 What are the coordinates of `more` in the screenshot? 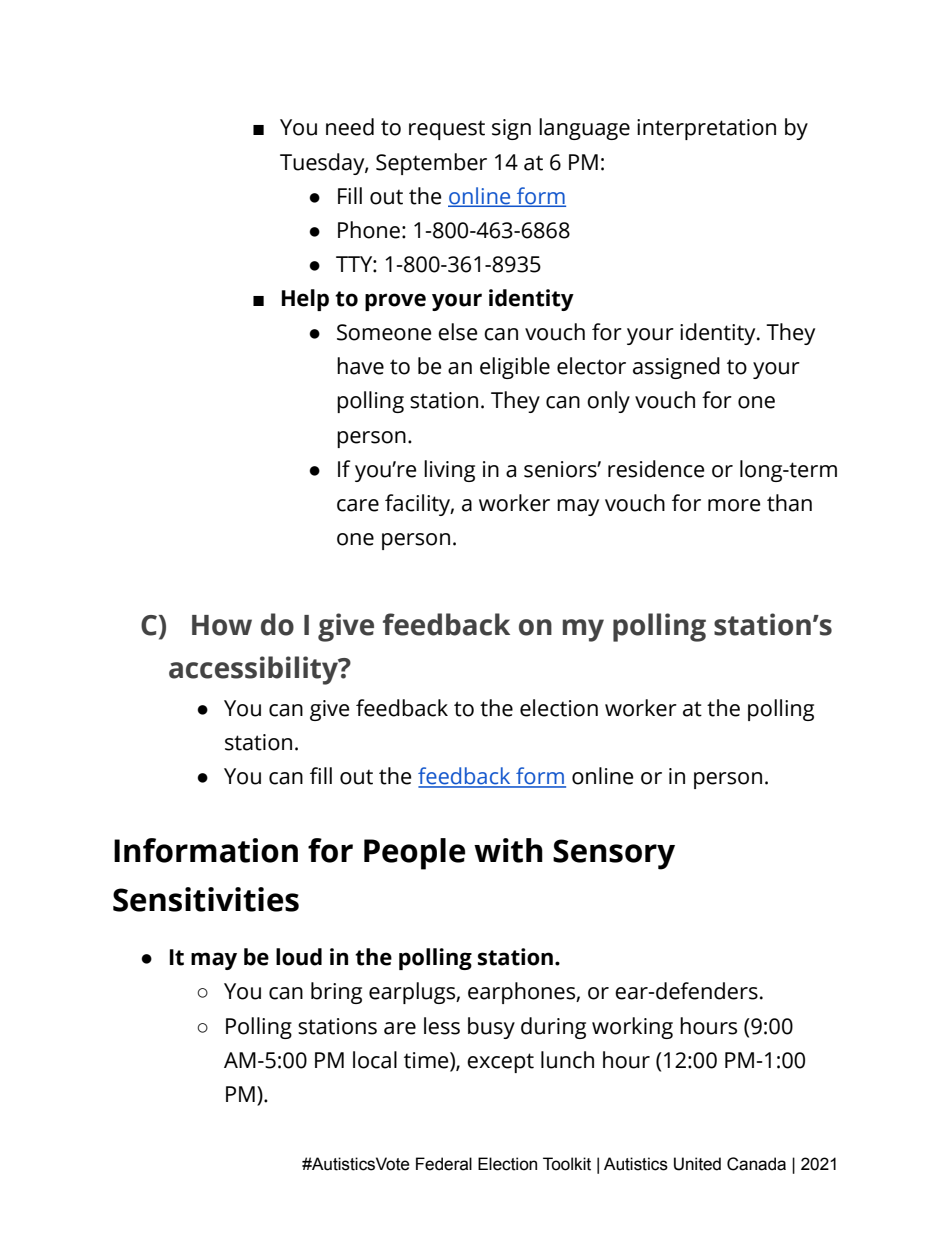 It's located at (734, 505).
